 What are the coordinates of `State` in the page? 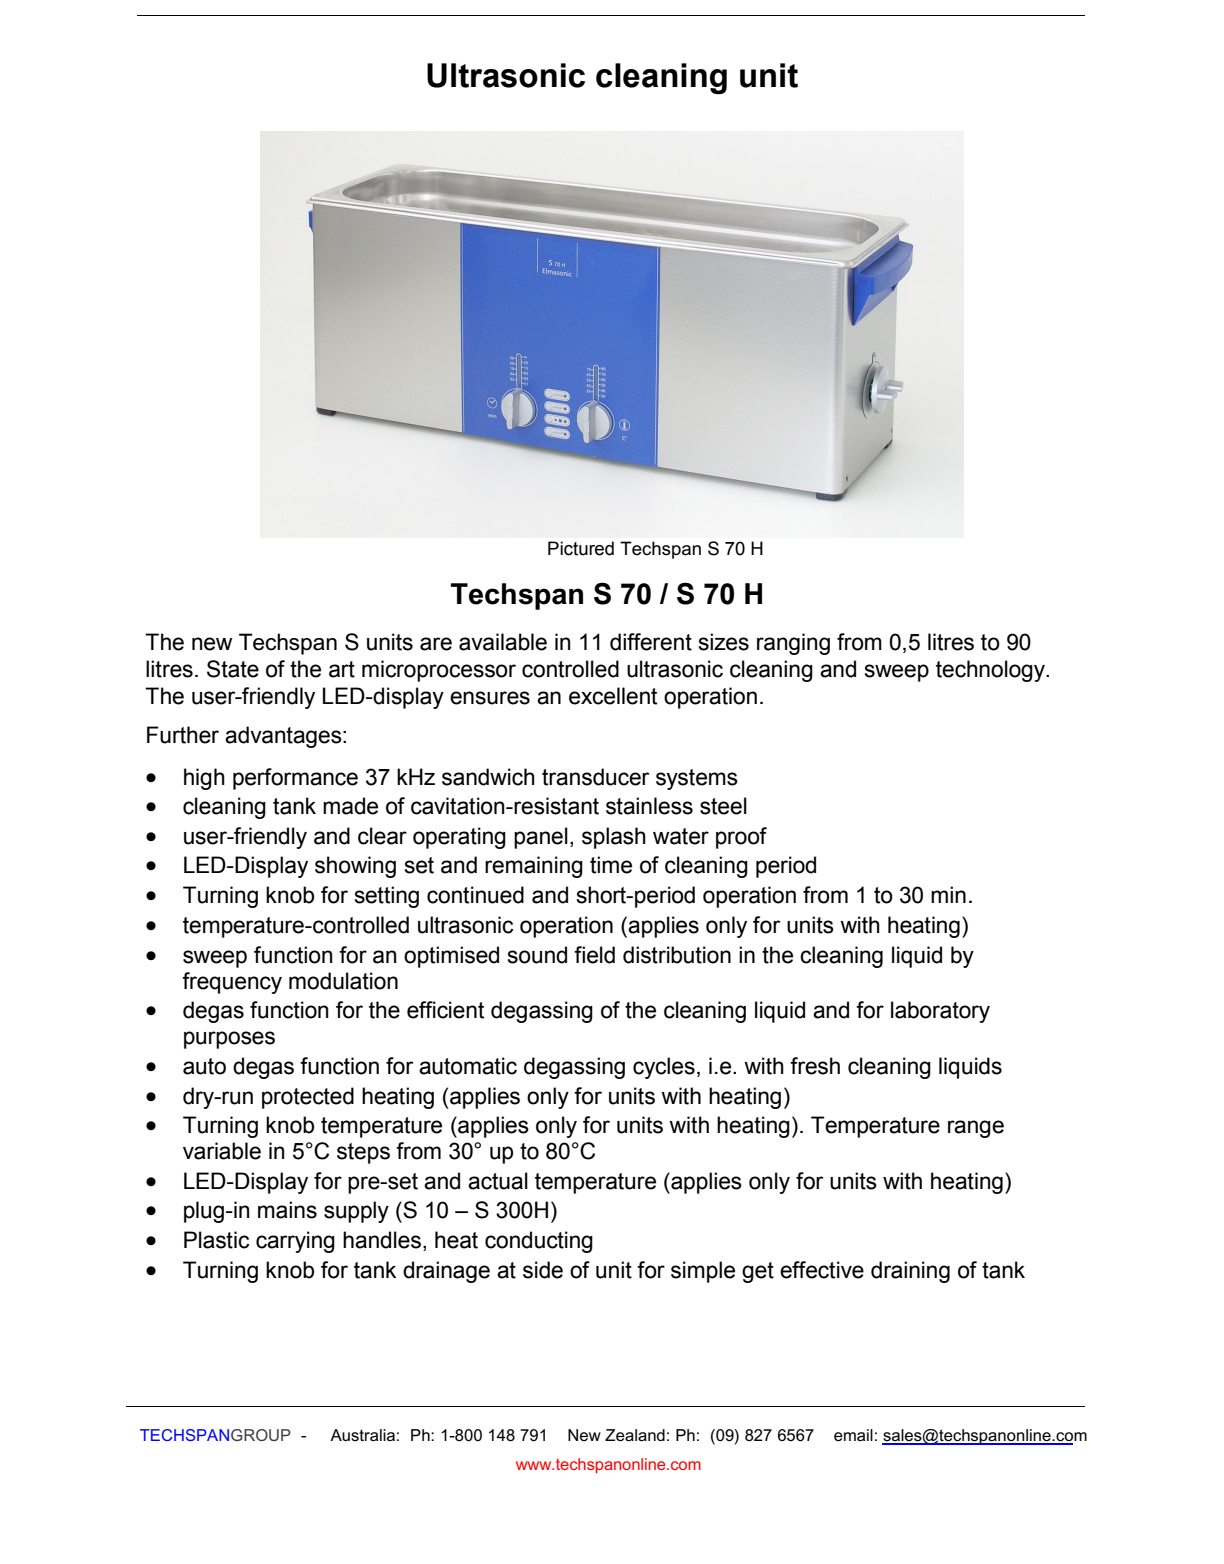 It's located at (233, 669).
